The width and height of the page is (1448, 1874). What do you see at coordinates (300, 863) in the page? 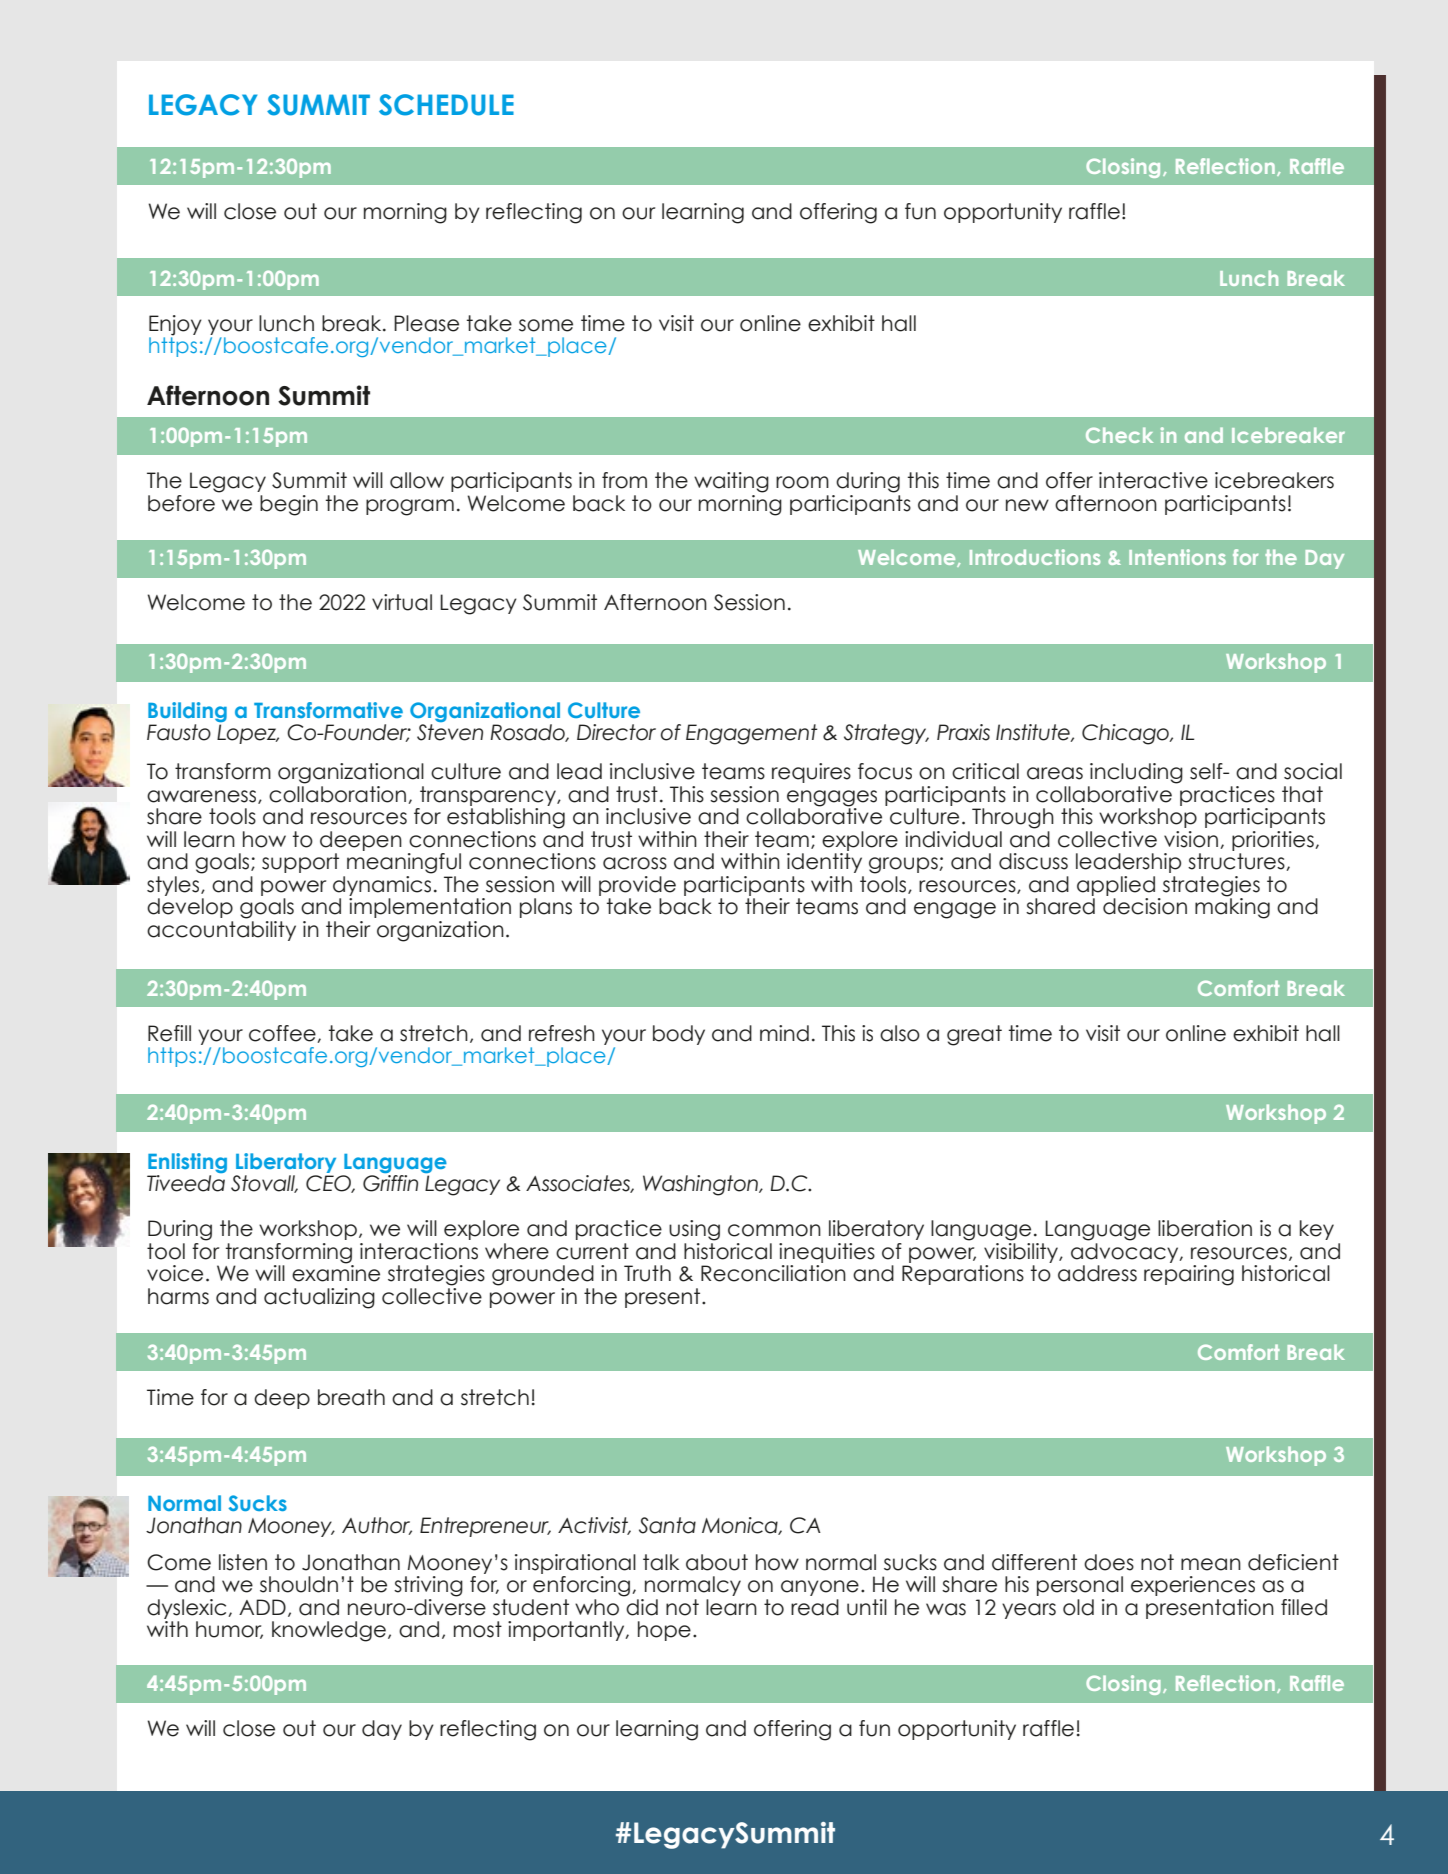
I see `support` at bounding box center [300, 863].
